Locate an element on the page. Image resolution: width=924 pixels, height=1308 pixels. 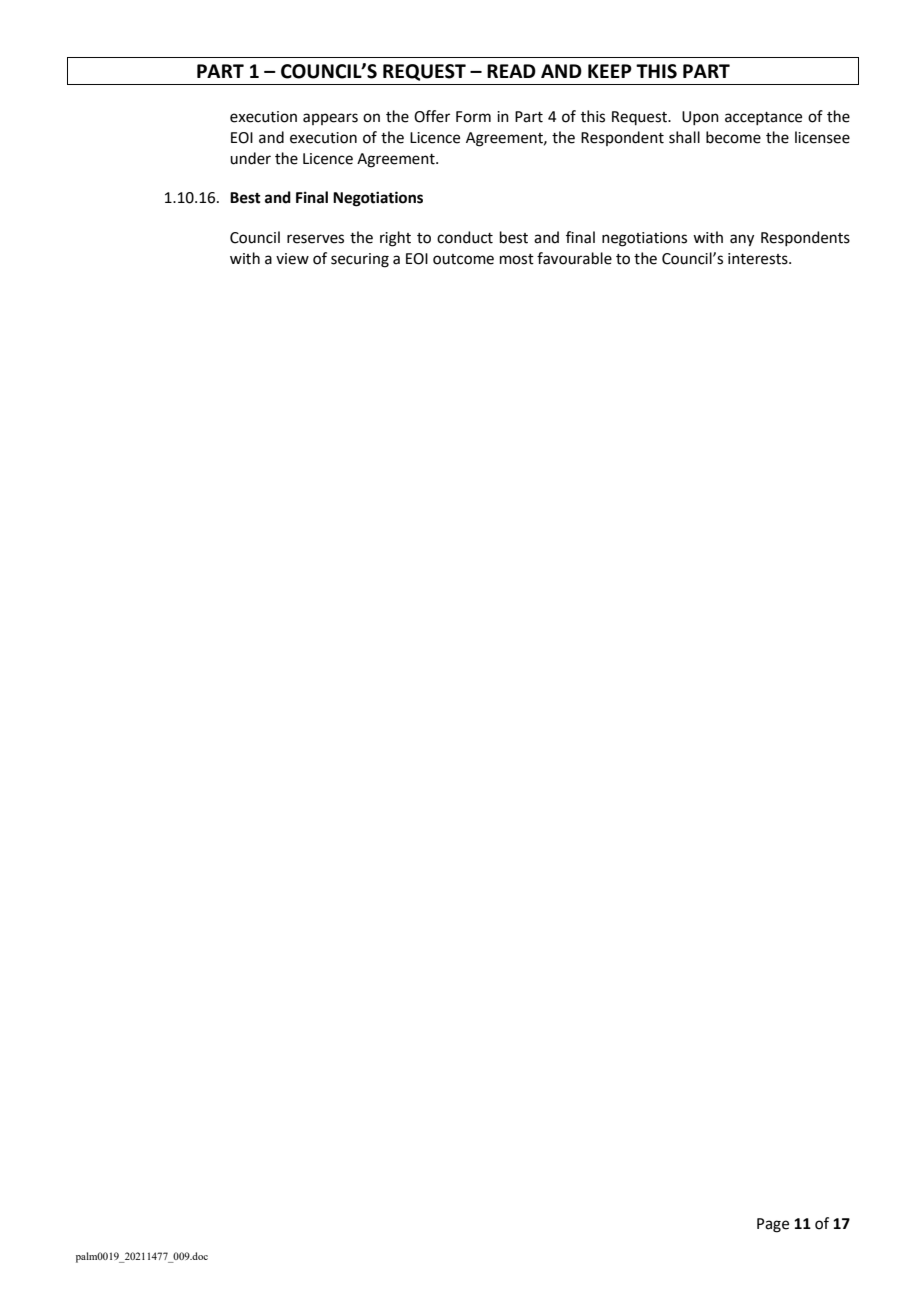
READ is located at coordinates (511, 71).
